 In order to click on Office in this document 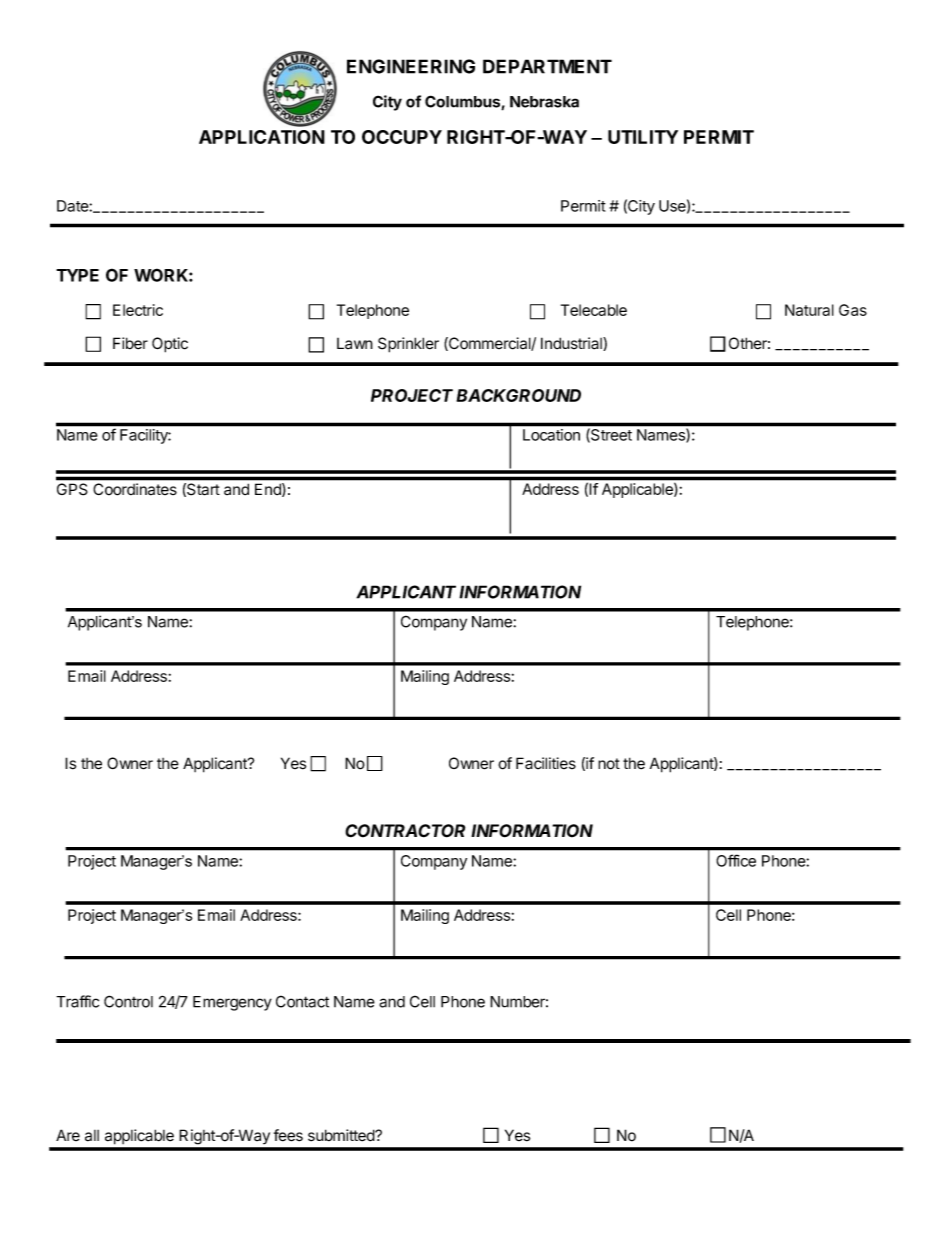, I will do `click(736, 860)`.
